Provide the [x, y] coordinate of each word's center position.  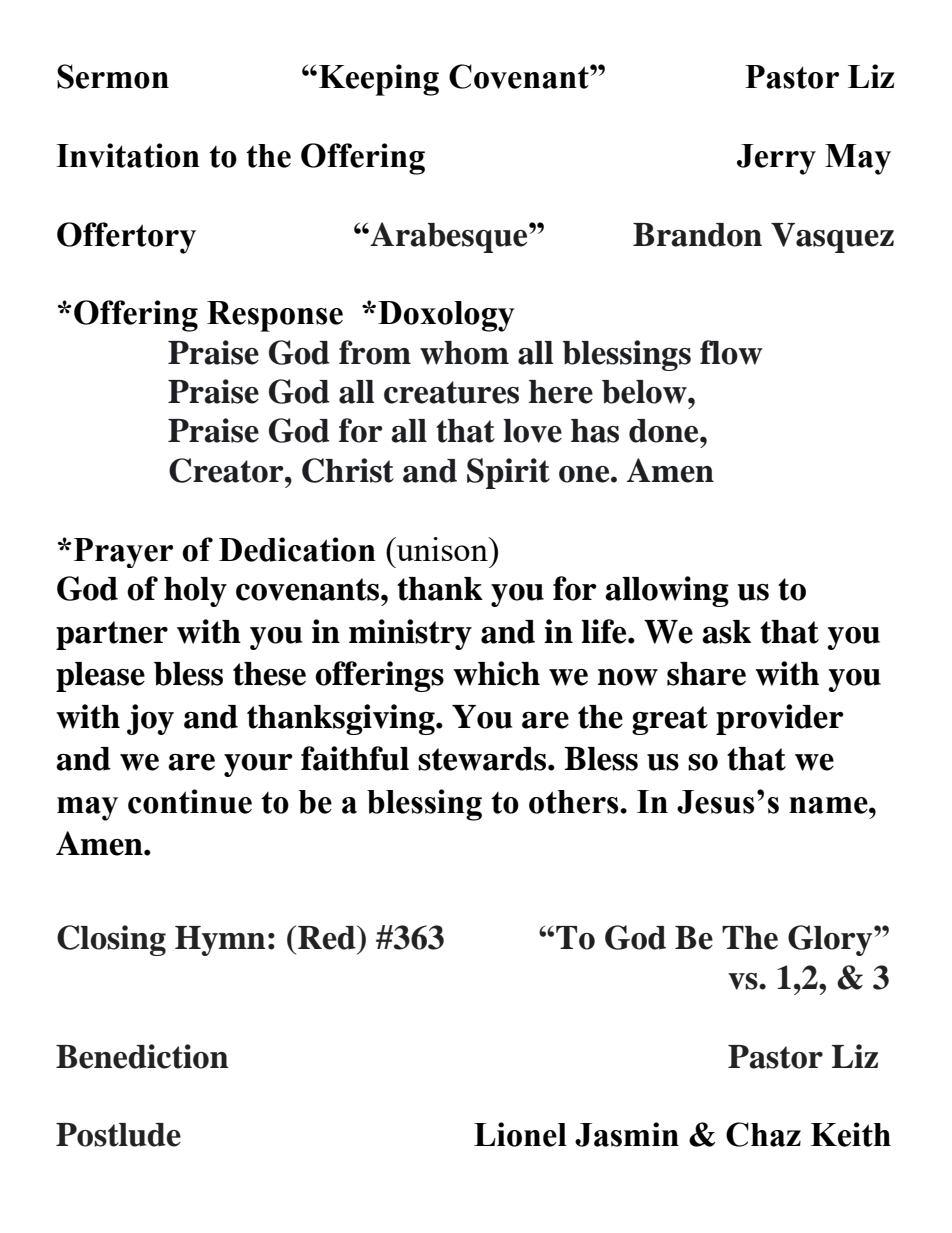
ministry [410, 634]
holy [195, 592]
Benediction [142, 1056]
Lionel [520, 1134]
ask [726, 632]
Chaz [763, 1134]
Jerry [776, 159]
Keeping [379, 80]
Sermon [113, 76]
